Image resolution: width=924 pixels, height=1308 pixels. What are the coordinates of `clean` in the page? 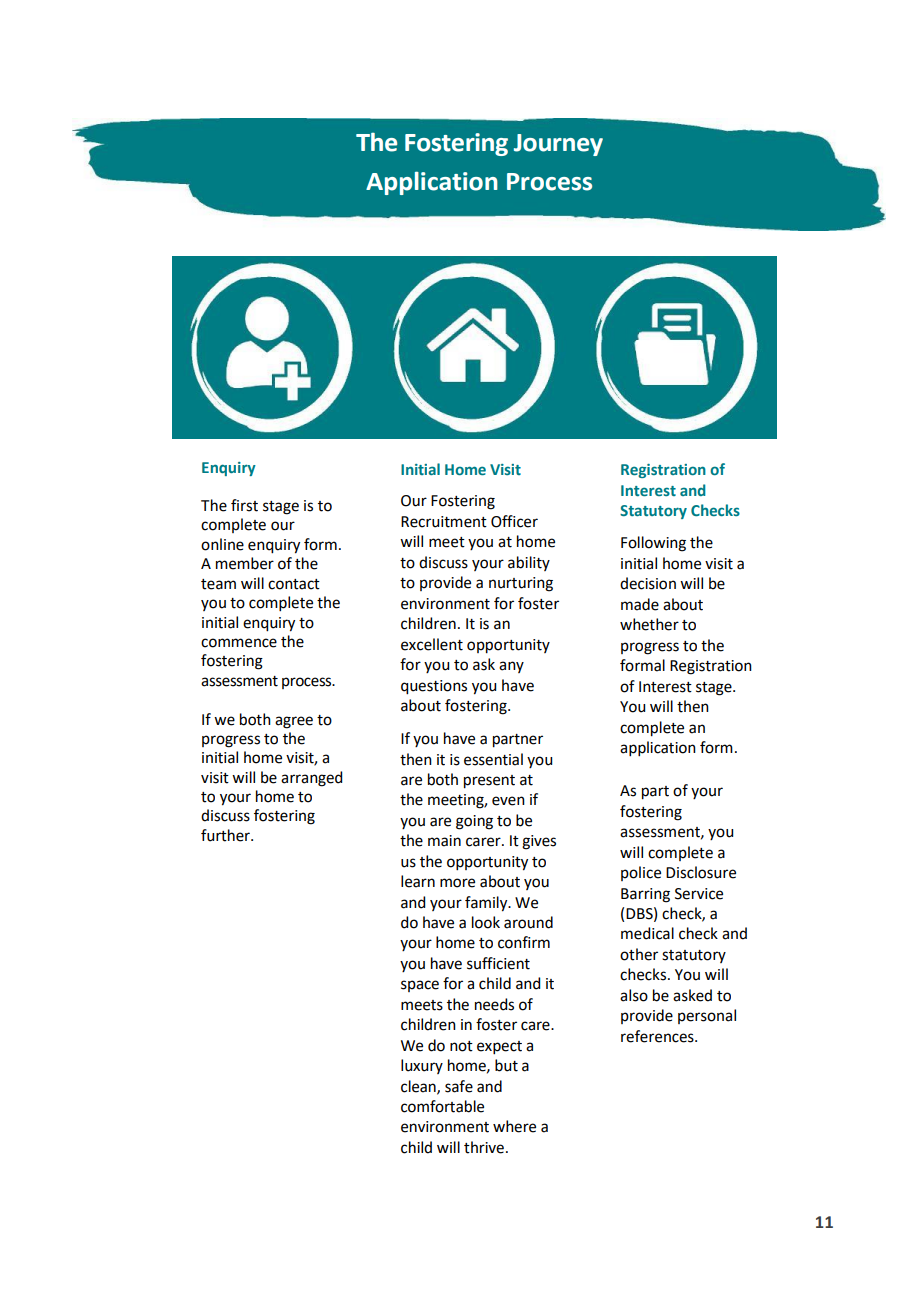 It's located at (419, 1087).
